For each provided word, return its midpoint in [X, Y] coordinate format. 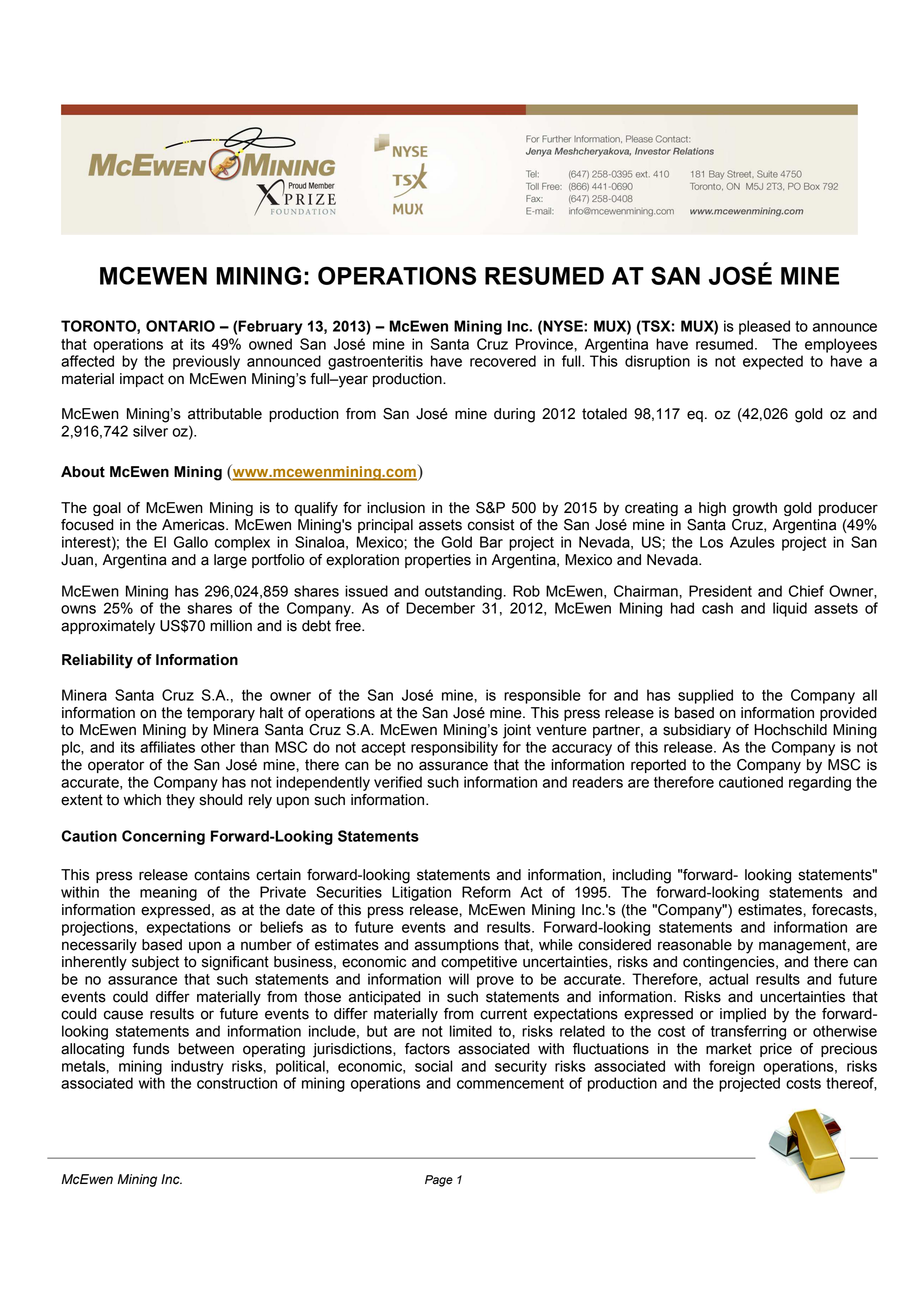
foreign [732, 1067]
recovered [503, 361]
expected [773, 362]
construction [237, 1083]
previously [206, 362]
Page [439, 1181]
